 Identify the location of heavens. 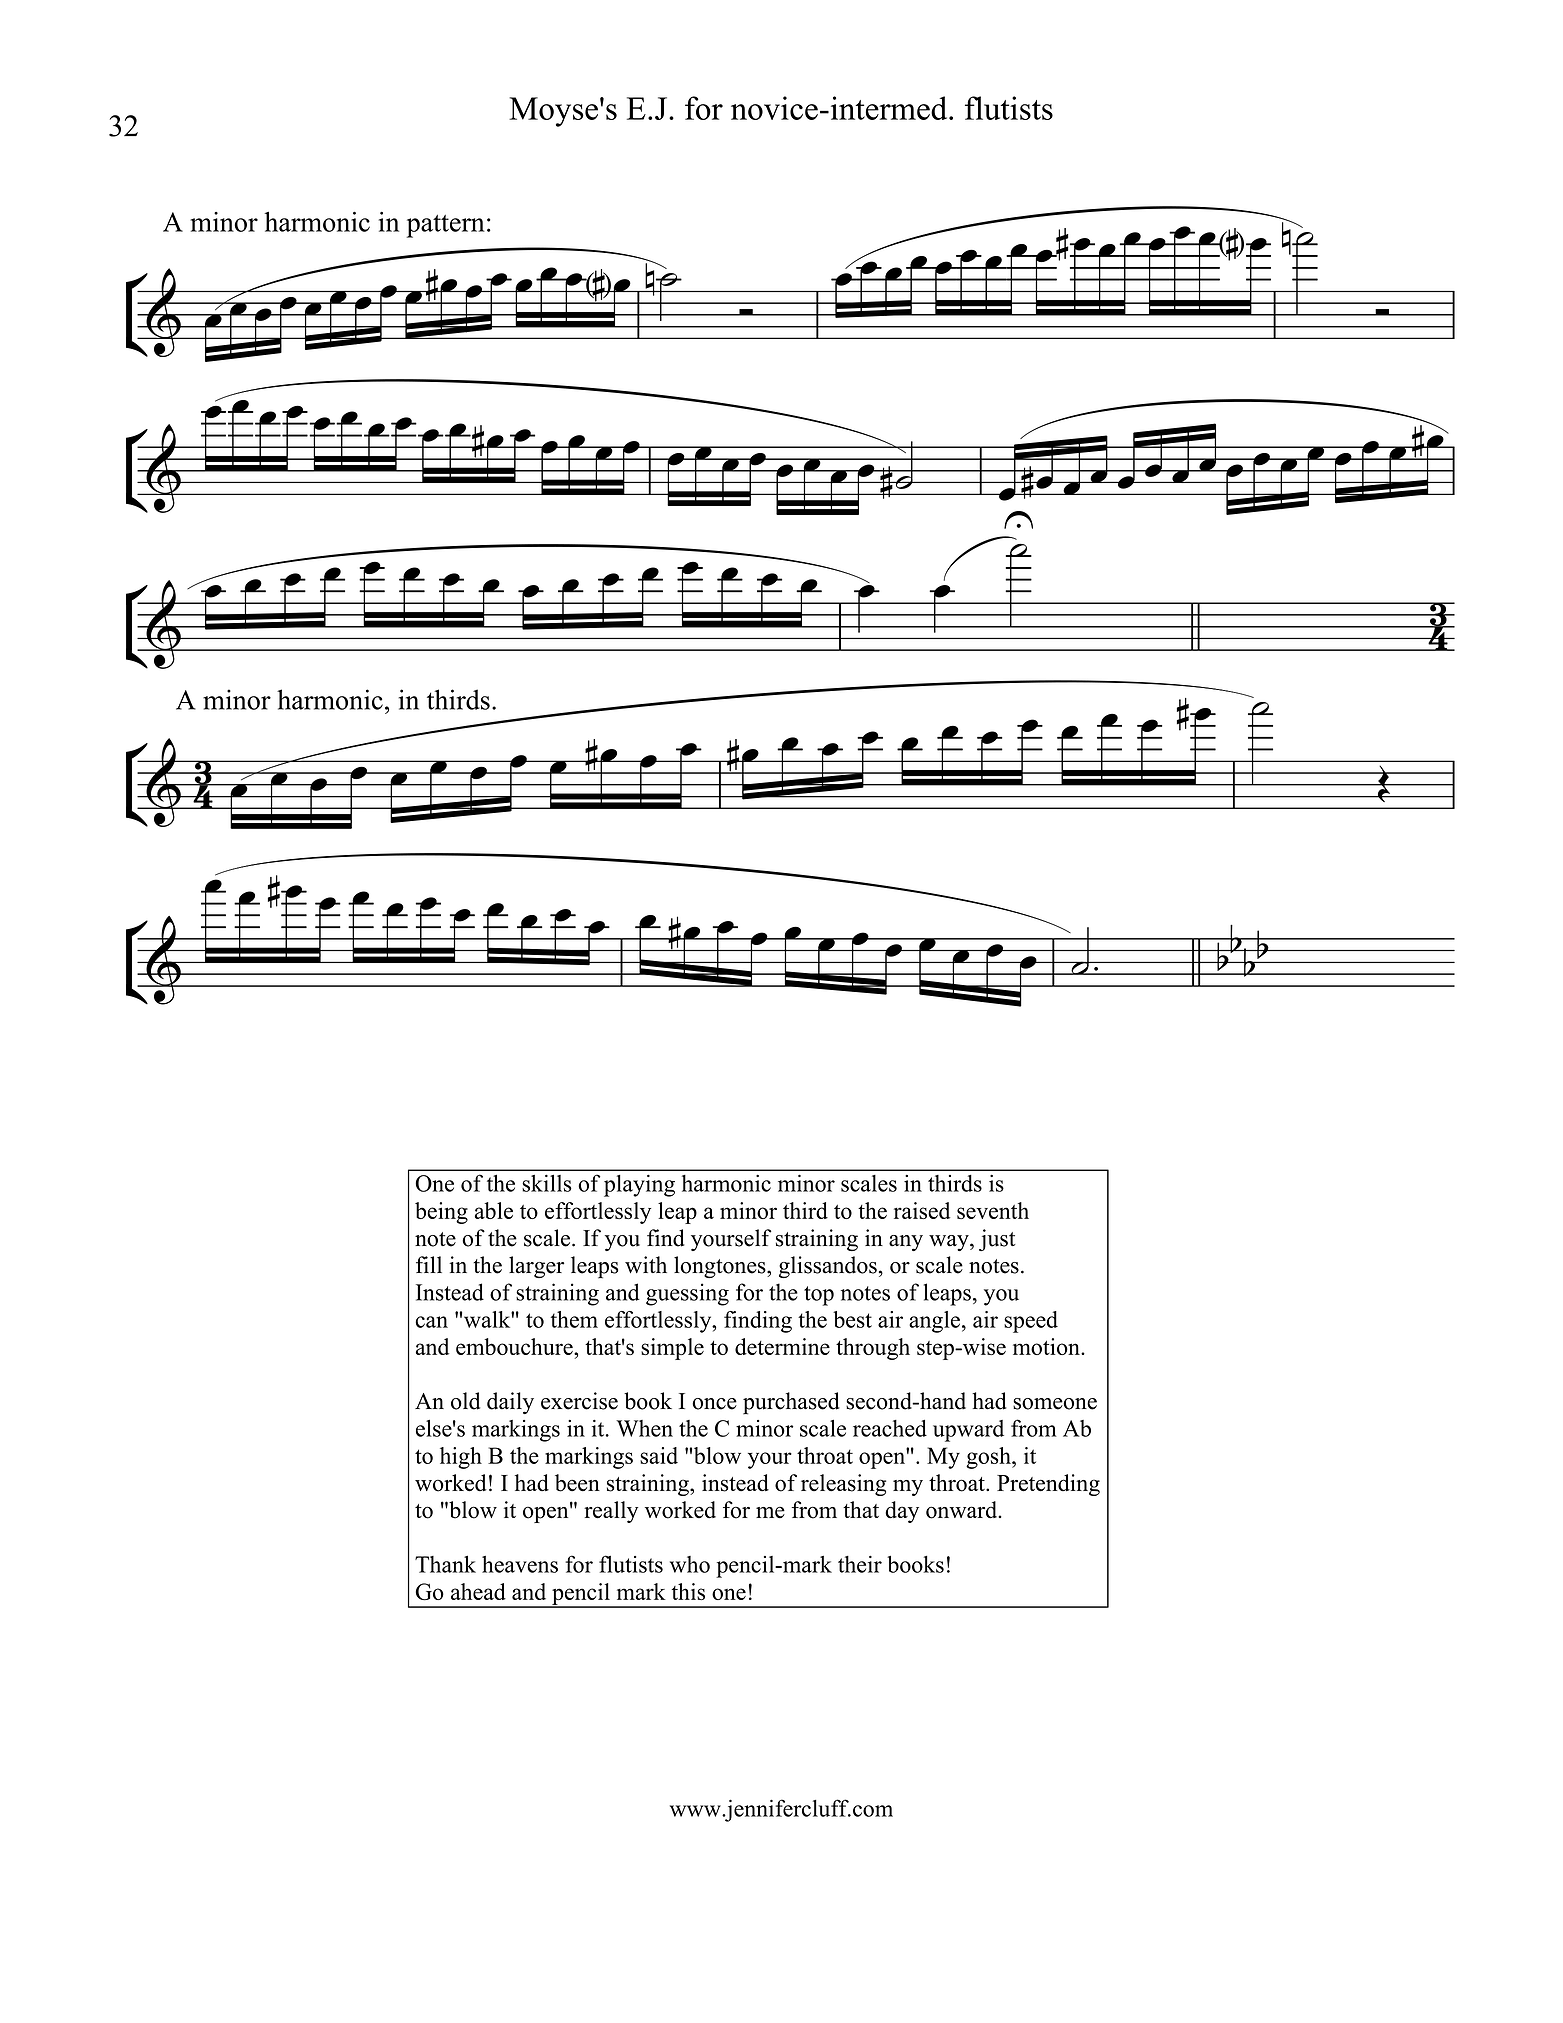
(520, 1564).
